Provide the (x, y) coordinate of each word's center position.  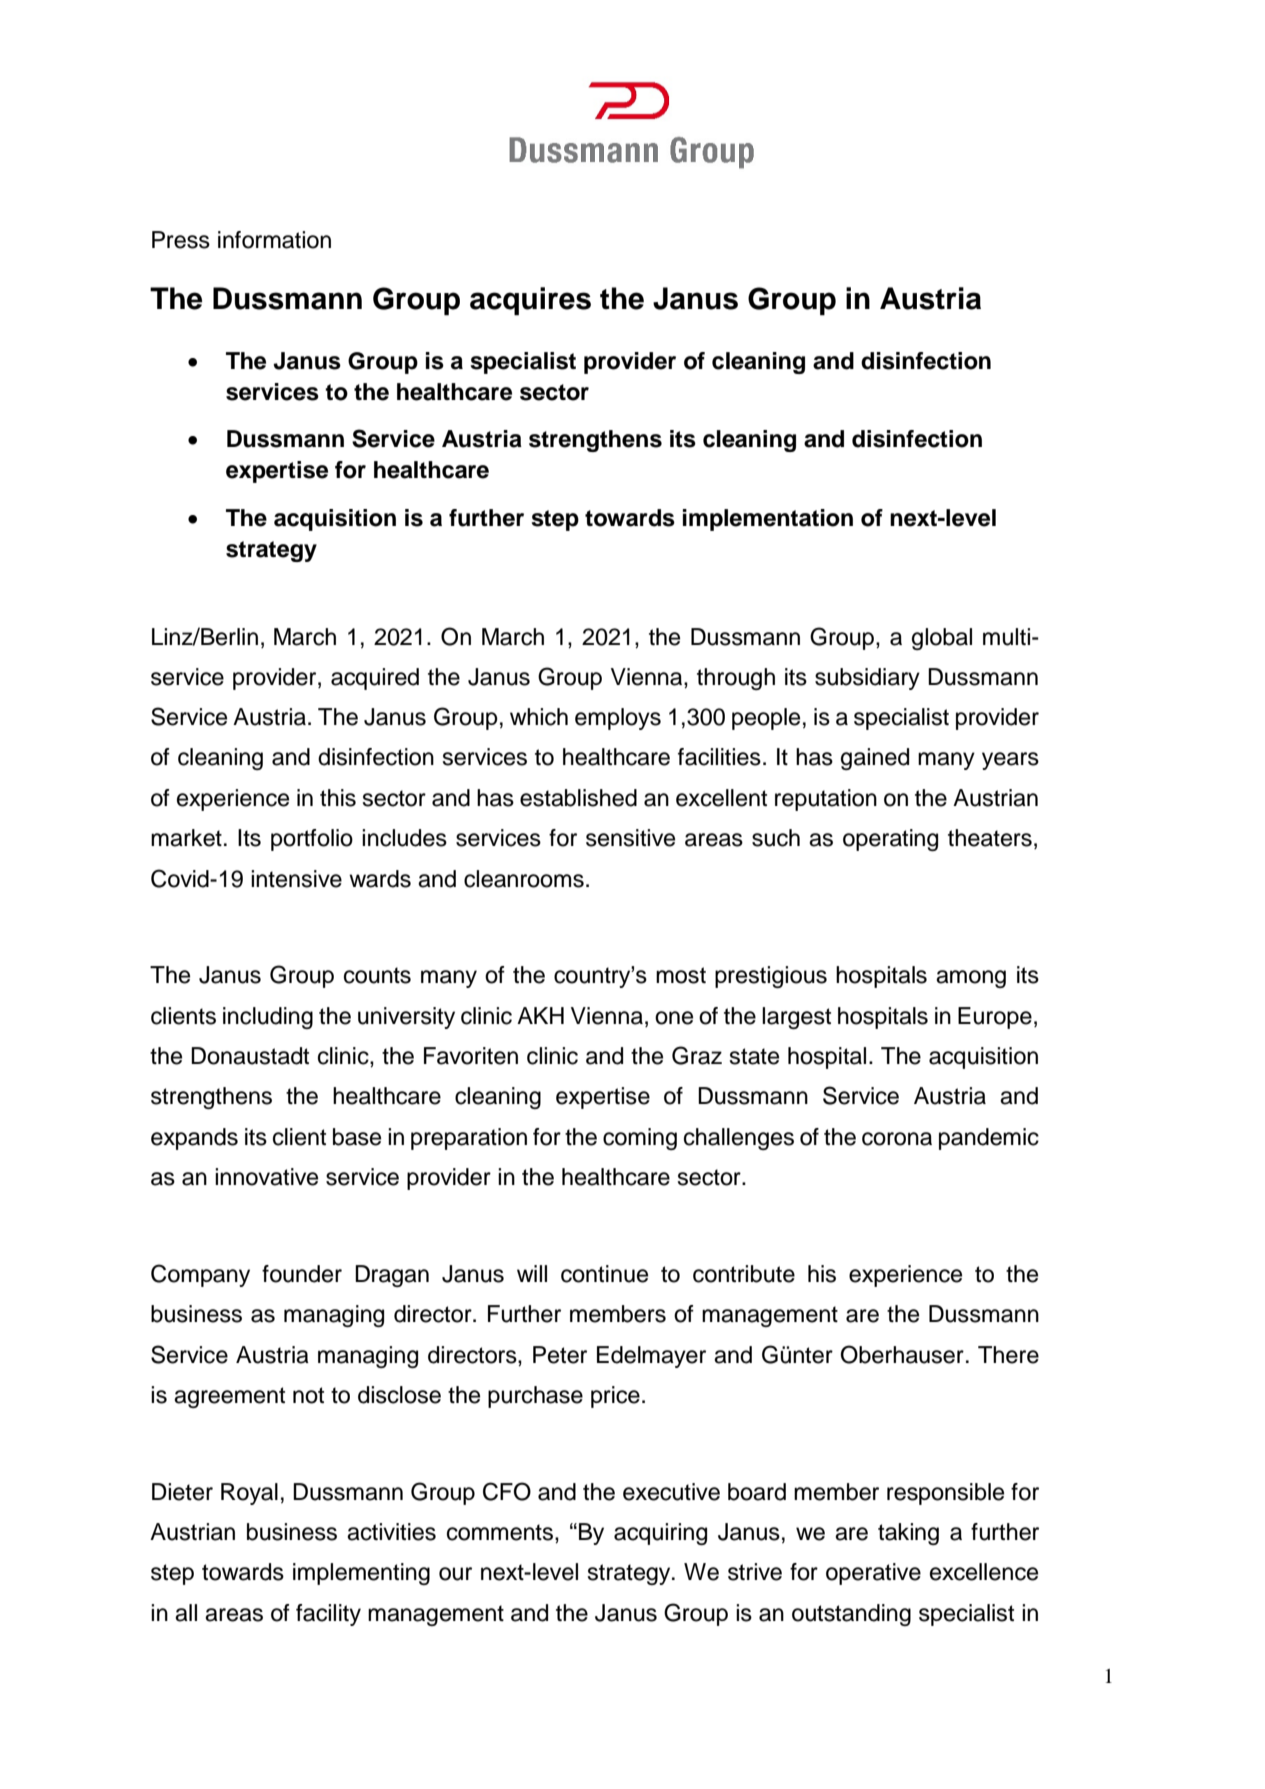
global (942, 639)
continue (604, 1274)
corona (897, 1139)
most (681, 975)
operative (873, 1574)
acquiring (660, 1534)
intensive (296, 879)
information (274, 240)
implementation (768, 520)
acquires (530, 301)
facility (328, 1615)
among (971, 979)
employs (618, 719)
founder (302, 1274)
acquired (375, 679)
